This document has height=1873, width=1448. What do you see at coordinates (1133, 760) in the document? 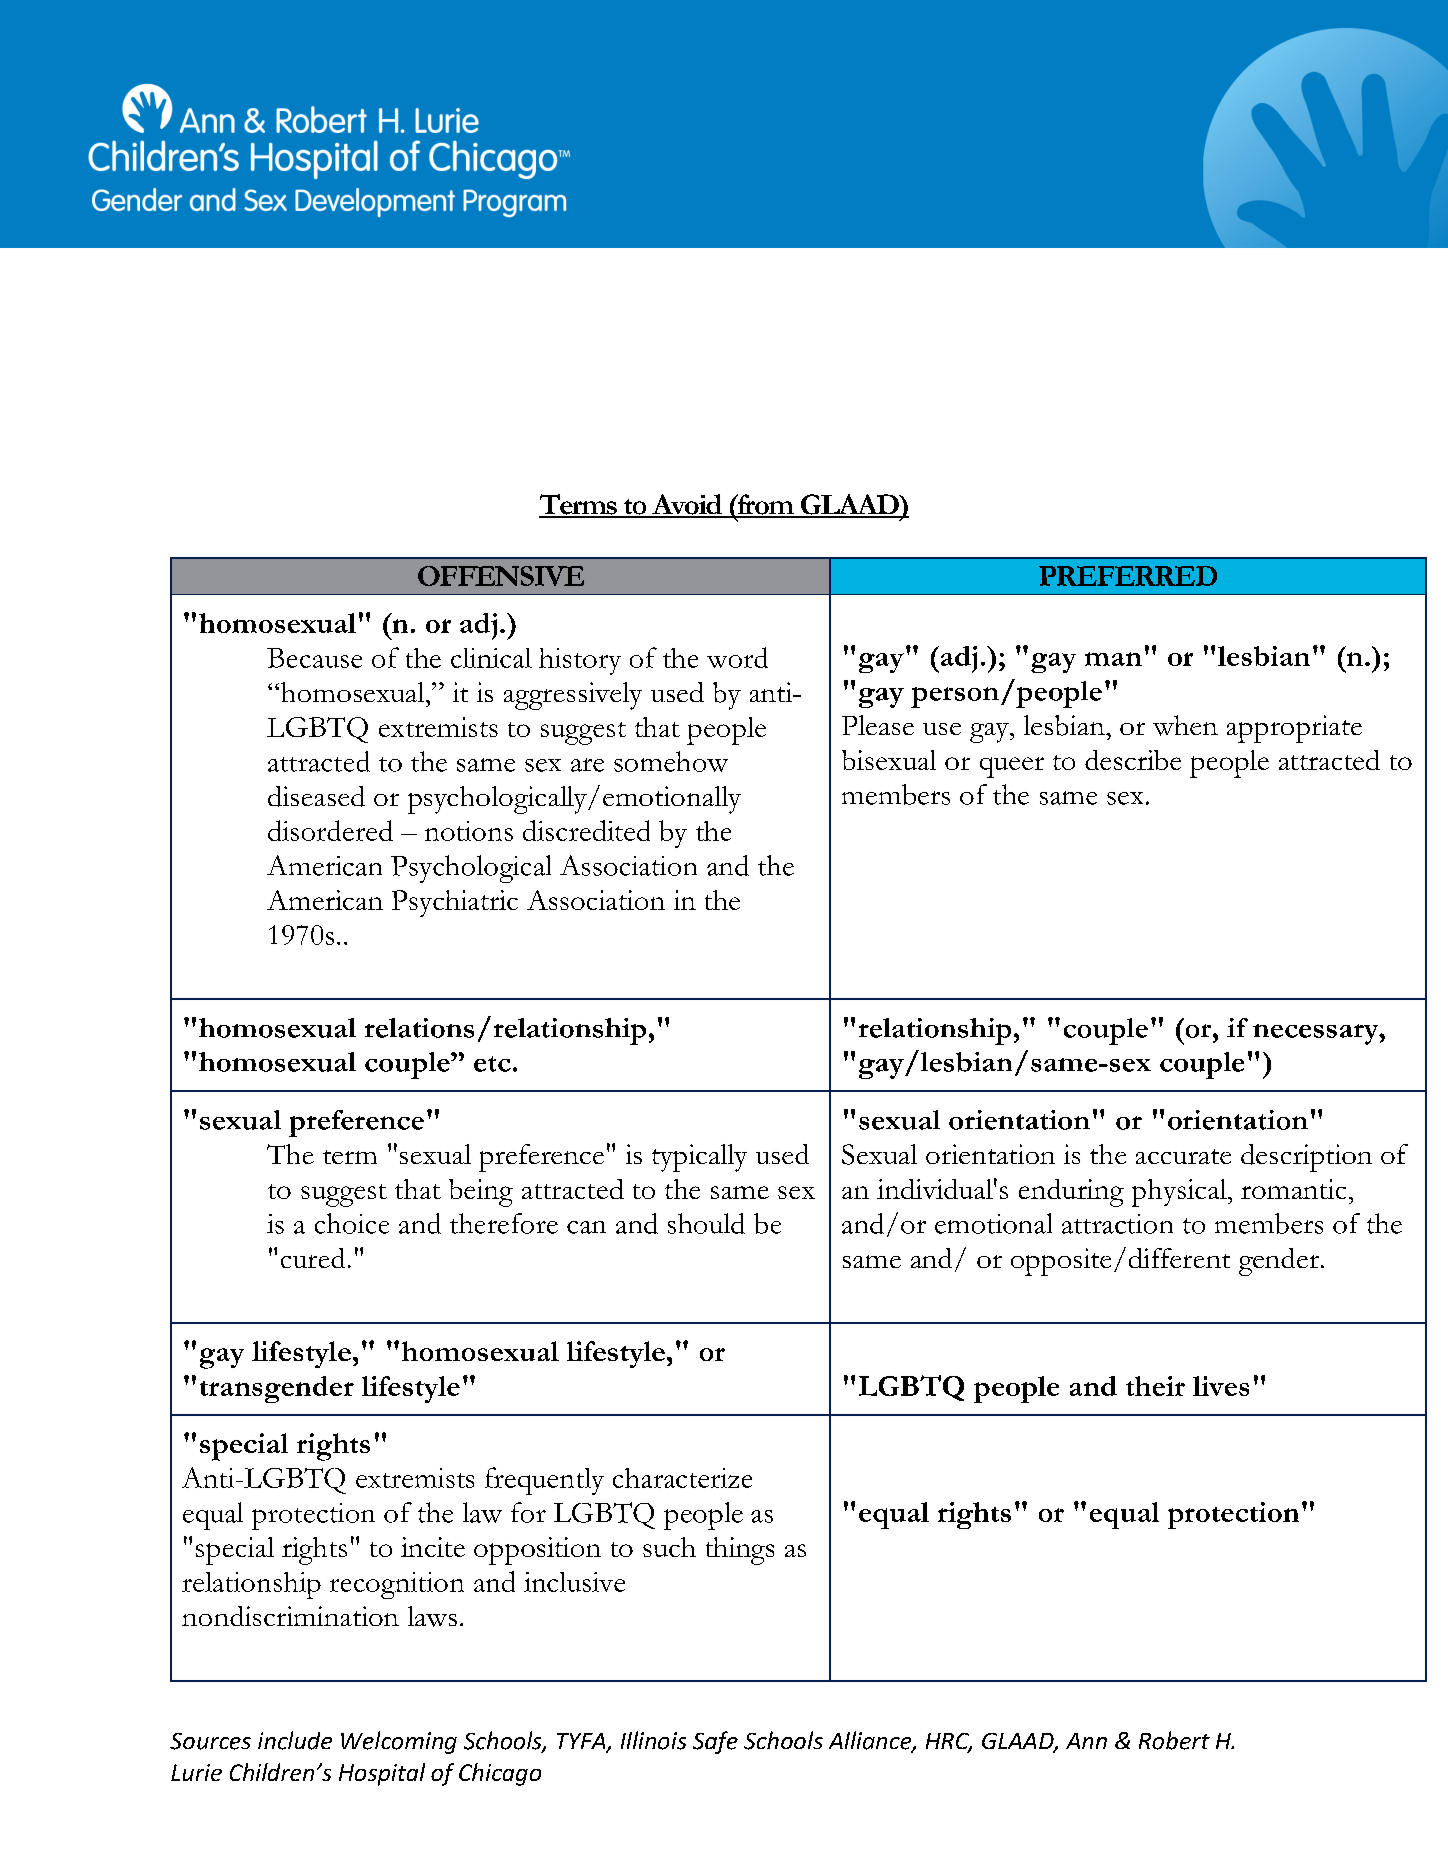
I see `describe` at bounding box center [1133, 760].
